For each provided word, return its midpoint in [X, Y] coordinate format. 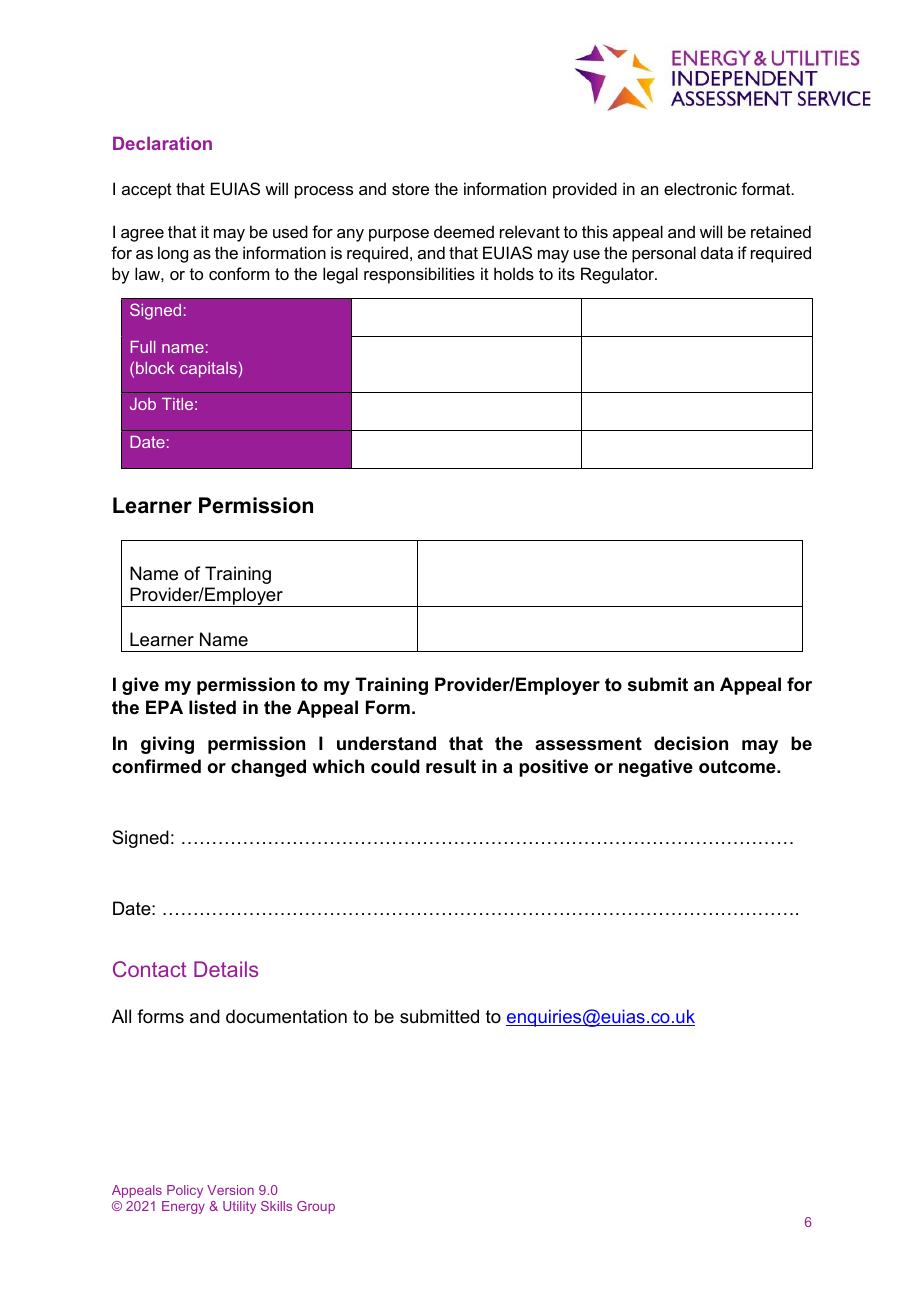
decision [691, 743]
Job [143, 404]
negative [656, 768]
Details [226, 969]
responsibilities [419, 275]
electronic [700, 188]
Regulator [619, 275]
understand [386, 743]
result [451, 766]
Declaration [162, 143]
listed [212, 707]
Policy [185, 1191]
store [410, 189]
